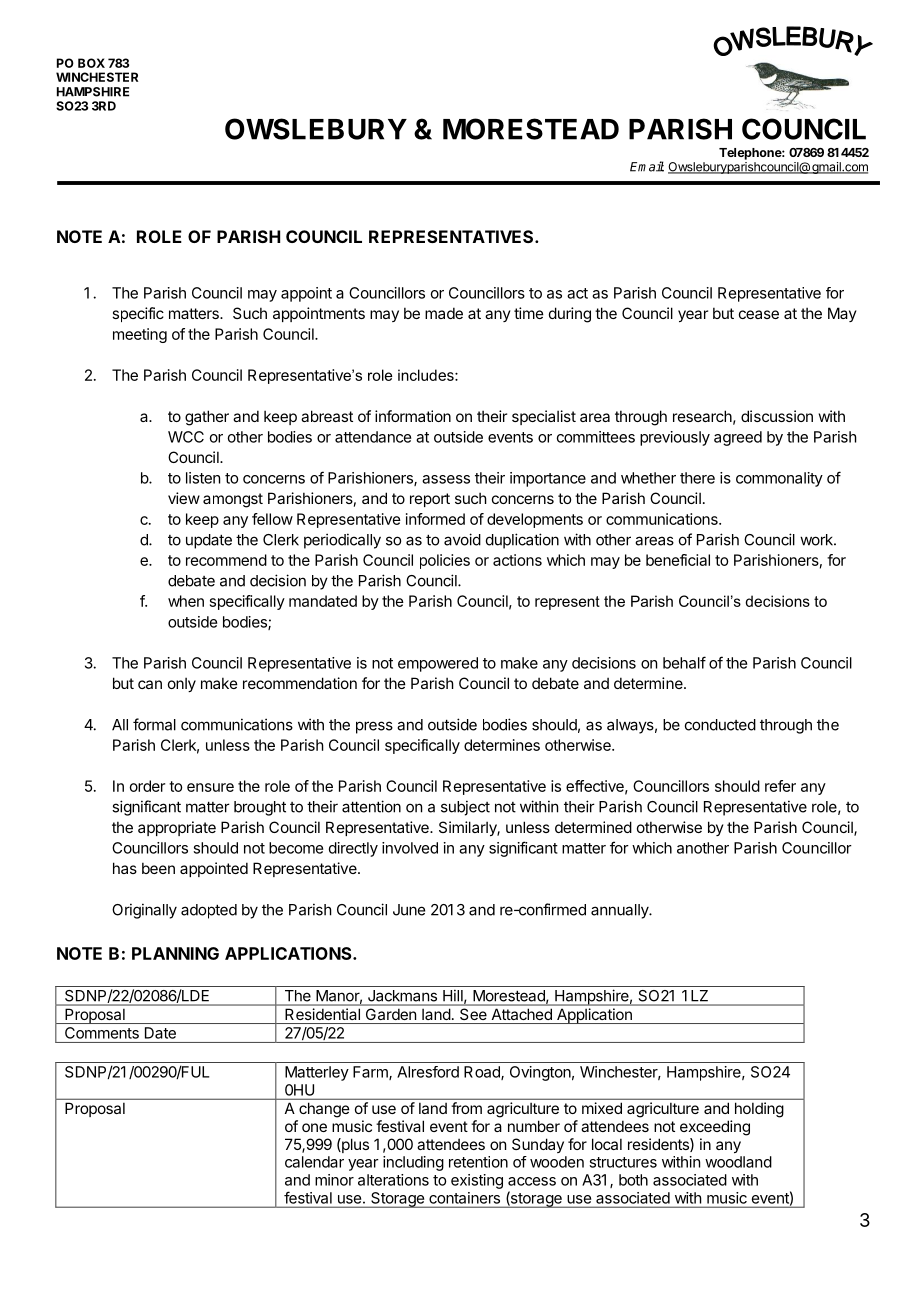  Describe the element at coordinates (203, 478) in the image. I see `listen` at that location.
